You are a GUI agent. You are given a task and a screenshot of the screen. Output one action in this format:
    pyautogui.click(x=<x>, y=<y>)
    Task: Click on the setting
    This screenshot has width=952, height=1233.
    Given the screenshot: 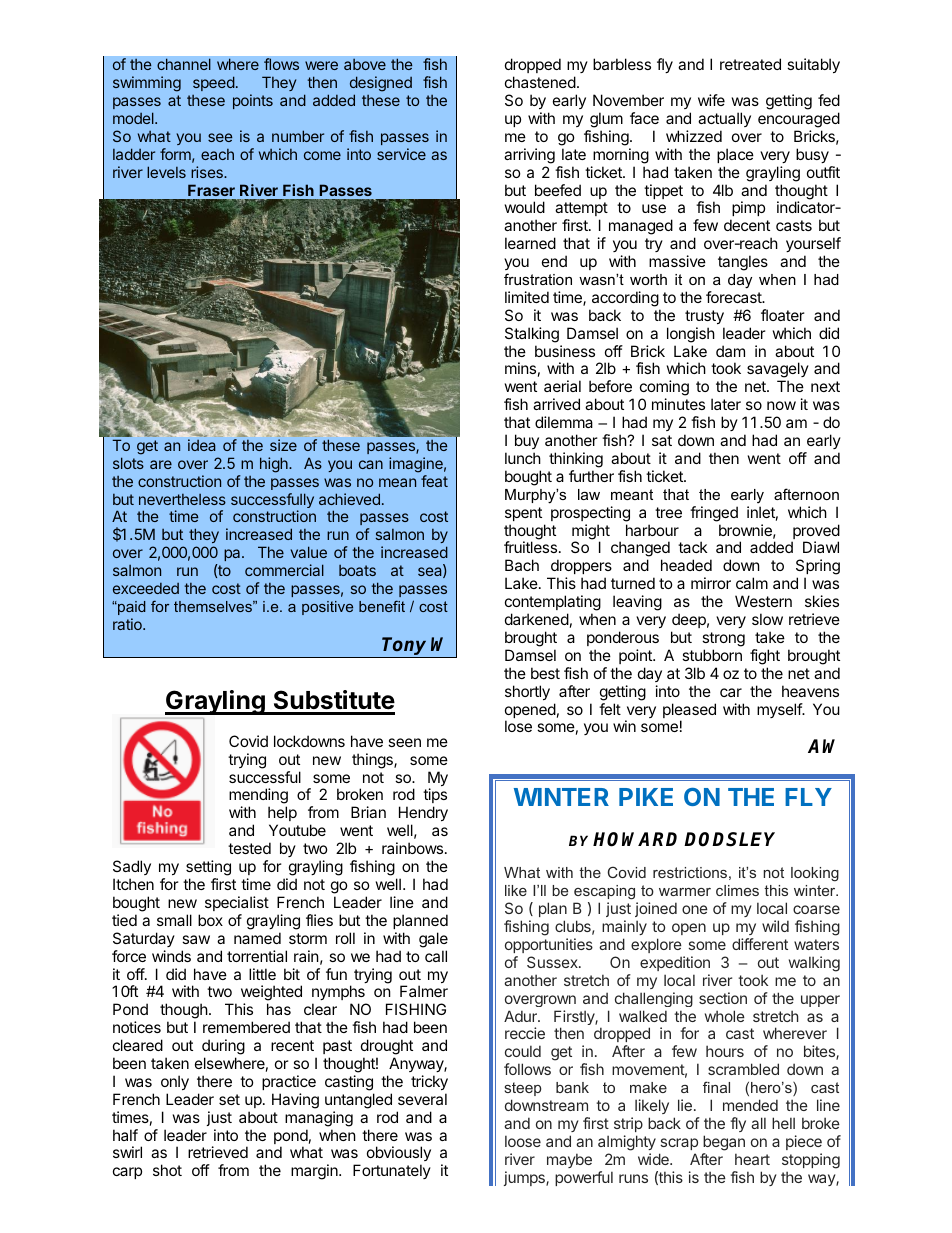 What is the action you would take?
    pyautogui.click(x=208, y=868)
